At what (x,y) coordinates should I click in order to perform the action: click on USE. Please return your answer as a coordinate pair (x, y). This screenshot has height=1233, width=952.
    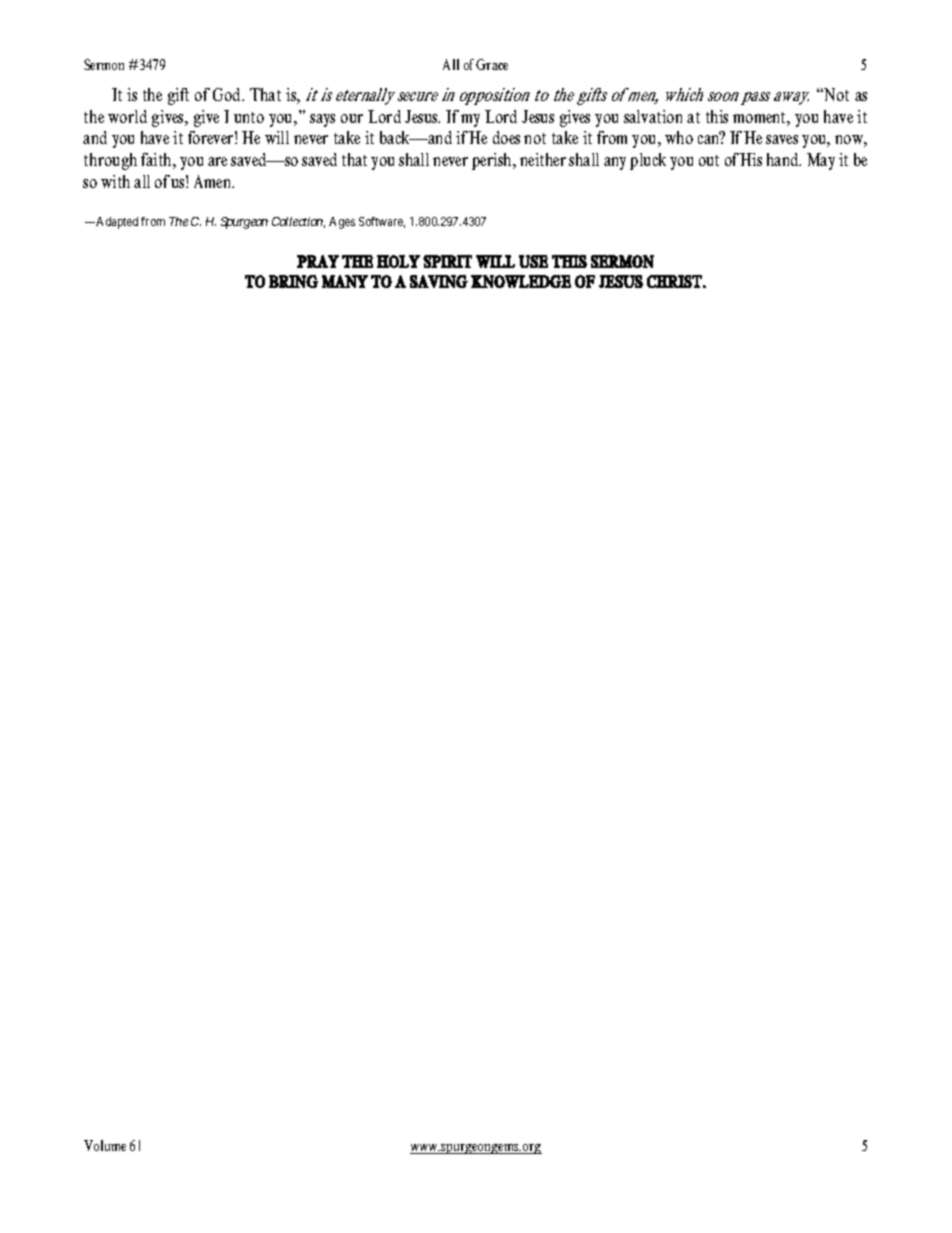
    Looking at the image, I should click on (533, 261).
